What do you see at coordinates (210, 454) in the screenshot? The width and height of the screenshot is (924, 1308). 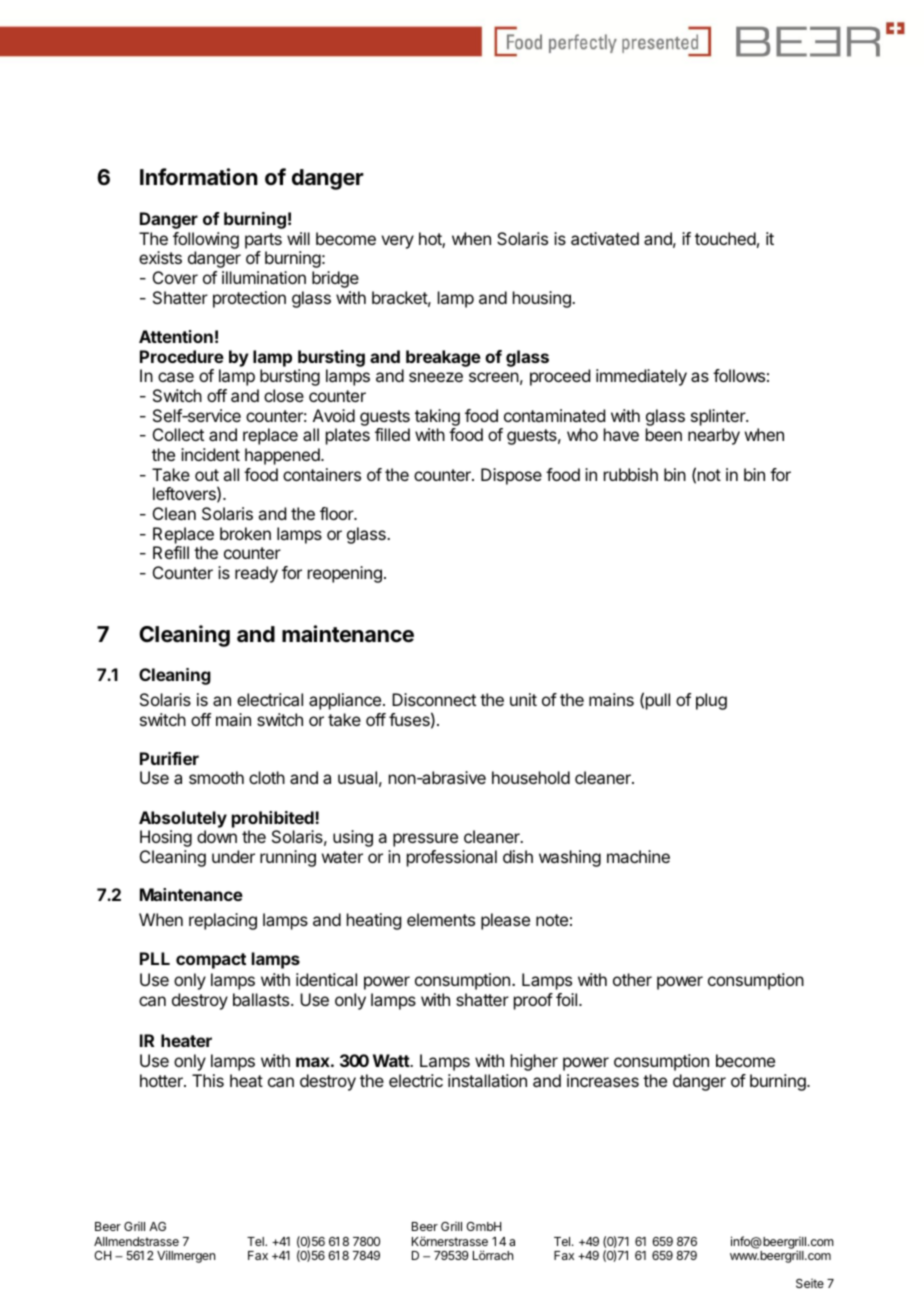 I see `incident` at bounding box center [210, 454].
